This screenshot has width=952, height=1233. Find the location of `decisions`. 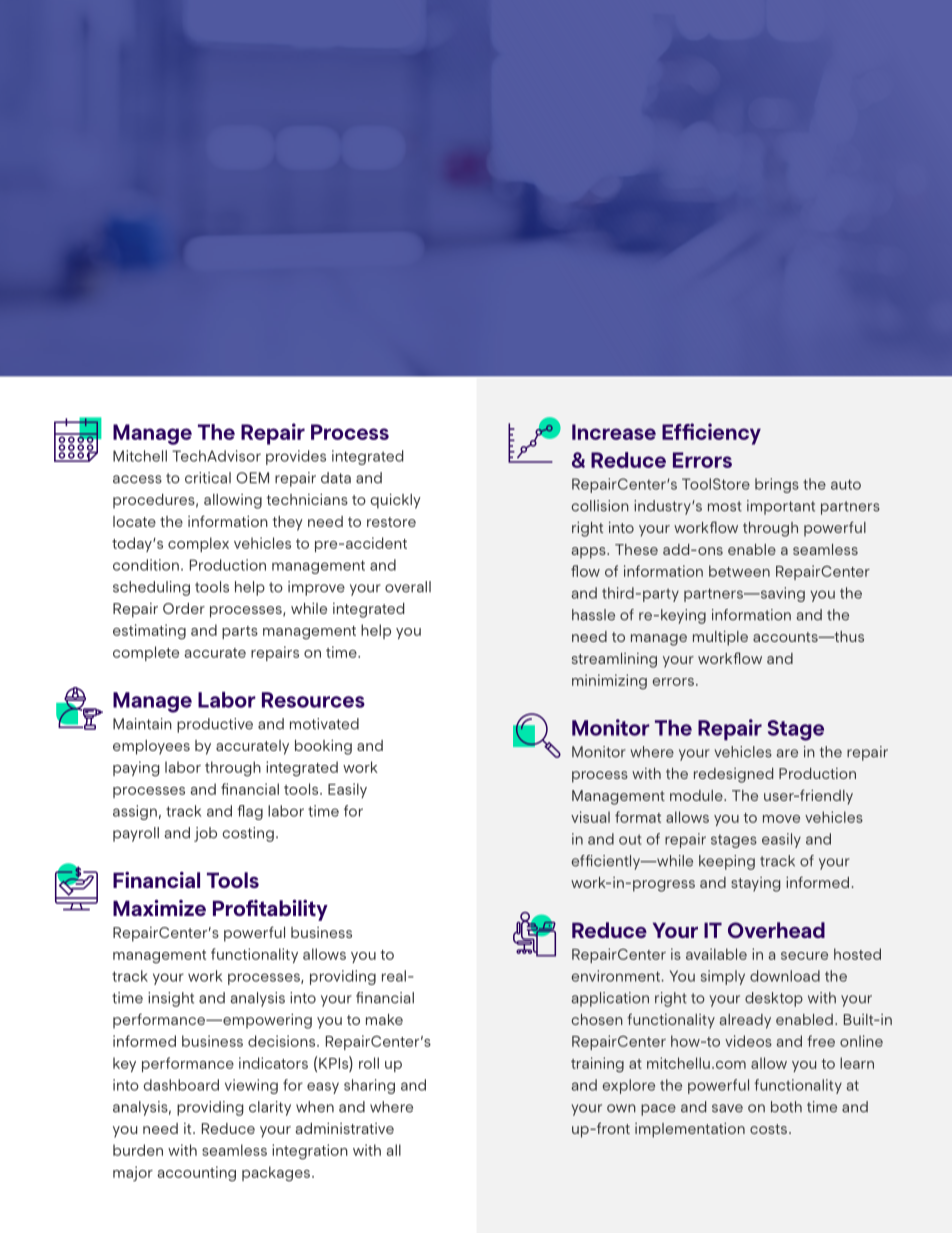

decisions is located at coordinates (283, 1041).
